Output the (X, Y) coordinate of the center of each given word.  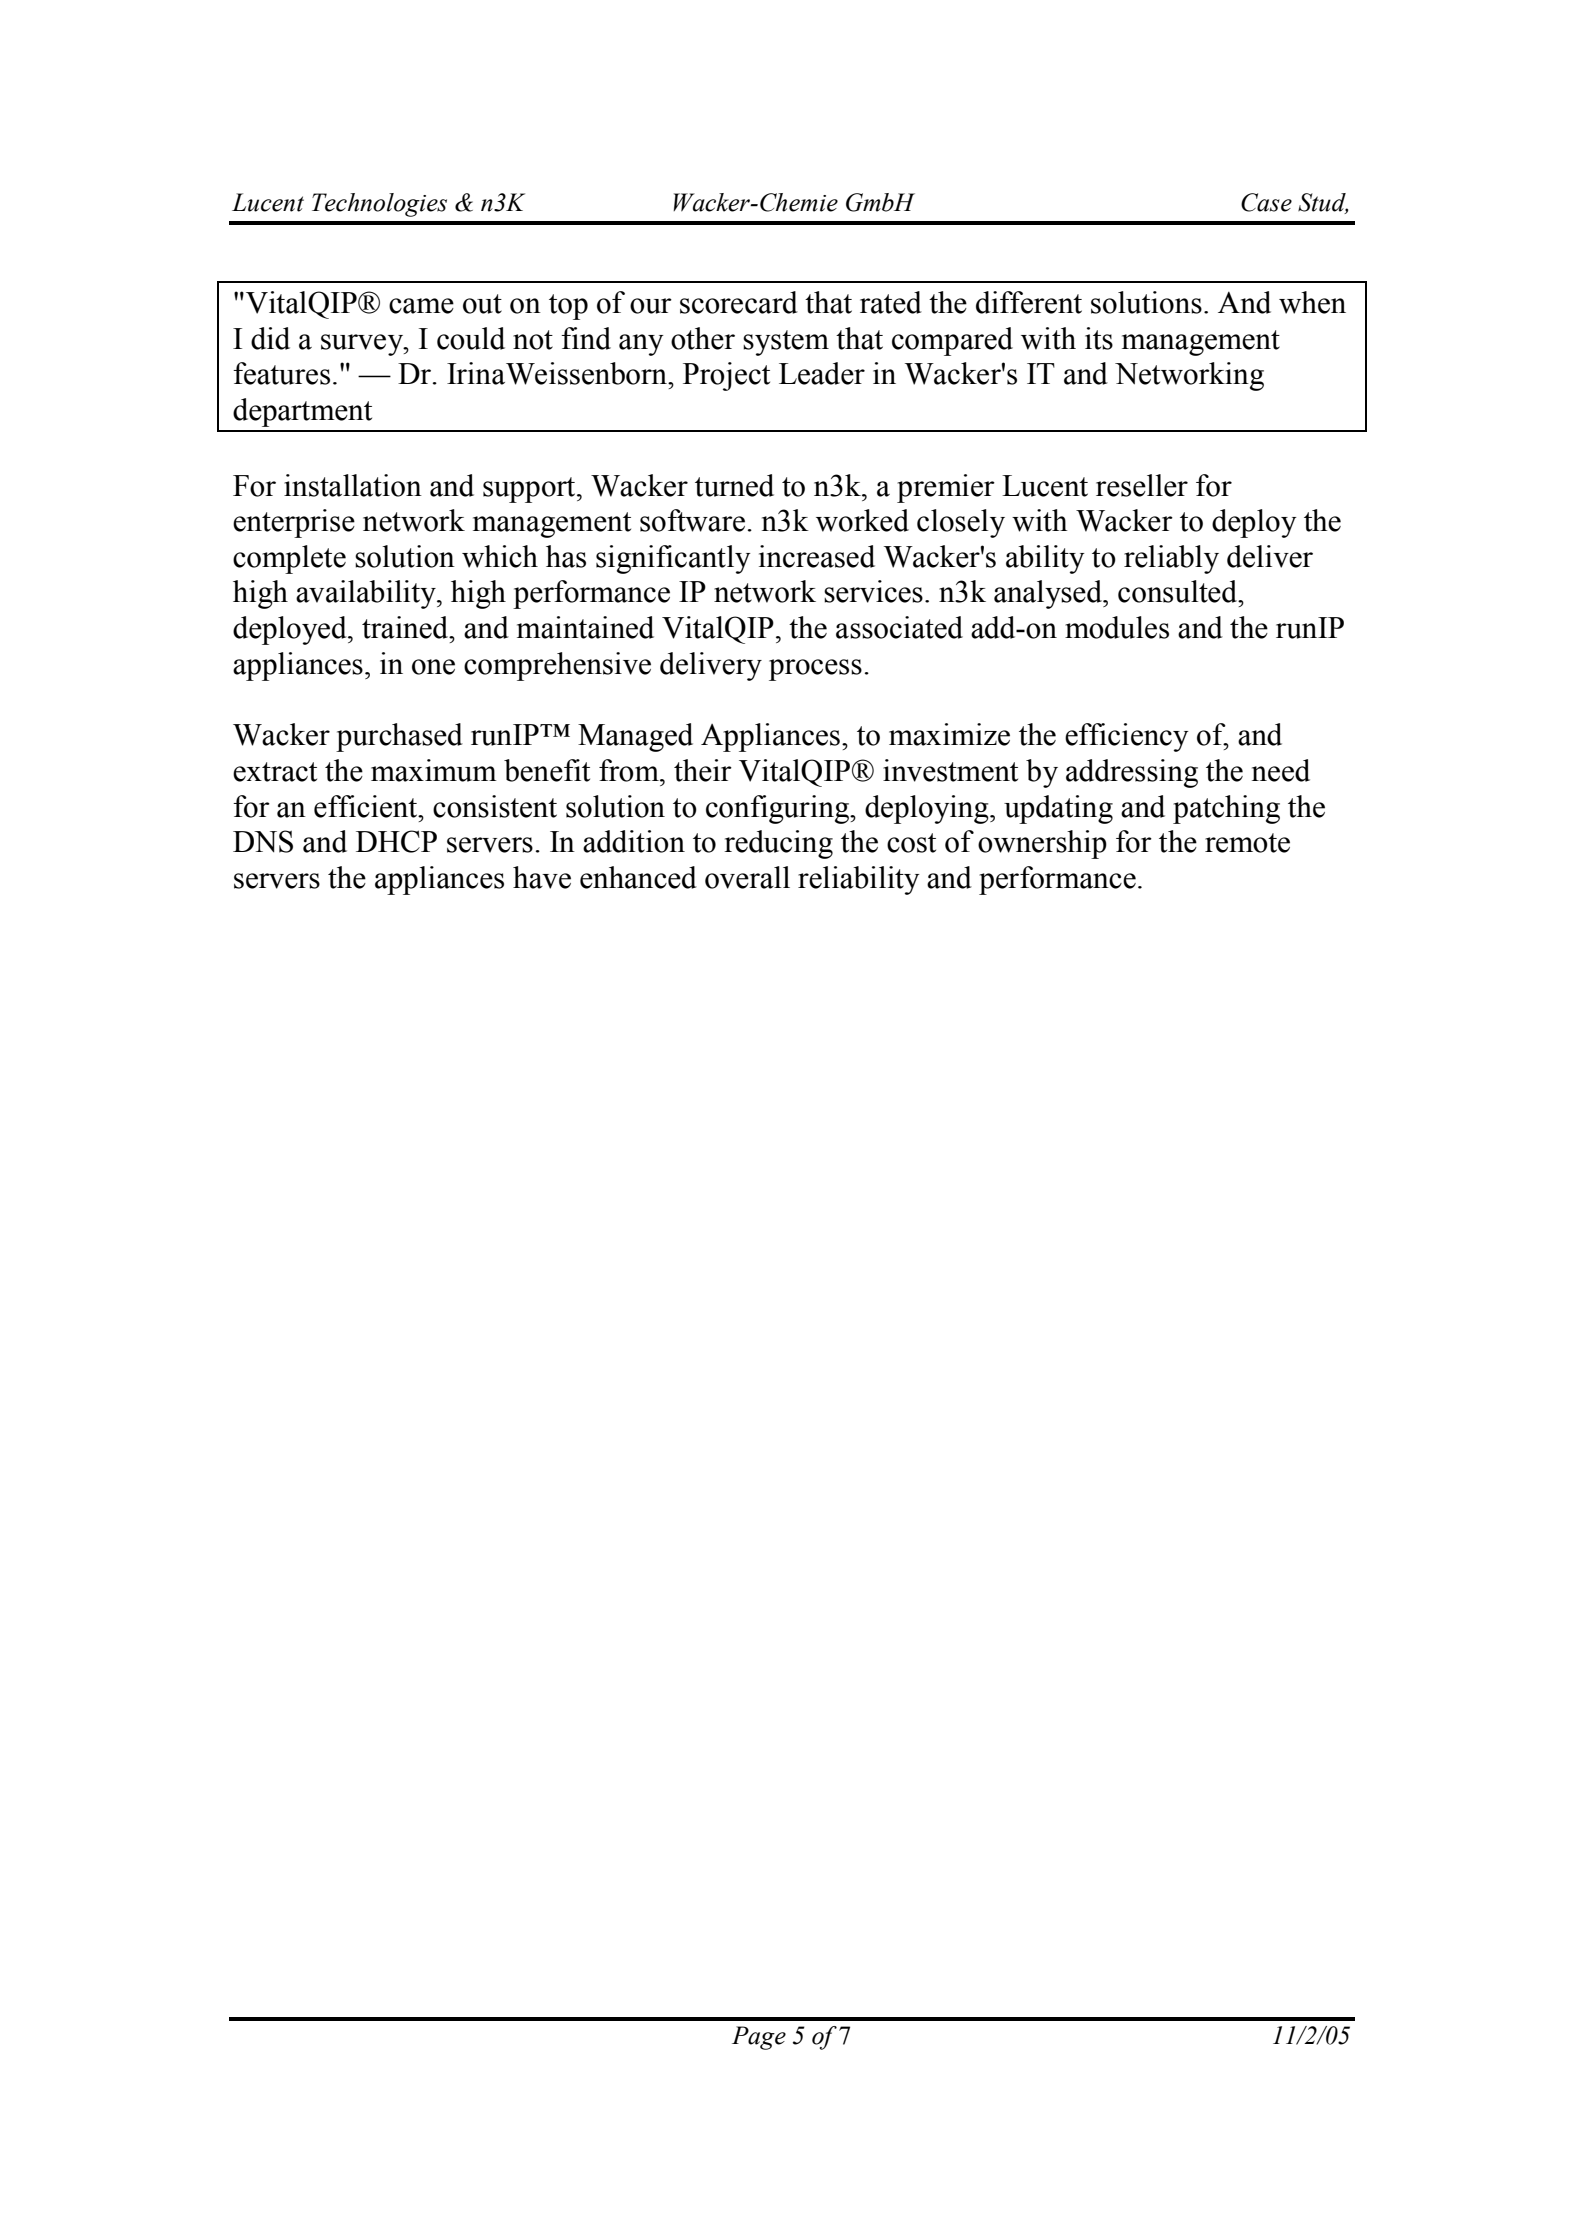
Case (1266, 202)
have (542, 877)
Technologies (379, 205)
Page (759, 2038)
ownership (1042, 844)
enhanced (638, 877)
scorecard (739, 302)
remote (1247, 843)
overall (747, 877)
